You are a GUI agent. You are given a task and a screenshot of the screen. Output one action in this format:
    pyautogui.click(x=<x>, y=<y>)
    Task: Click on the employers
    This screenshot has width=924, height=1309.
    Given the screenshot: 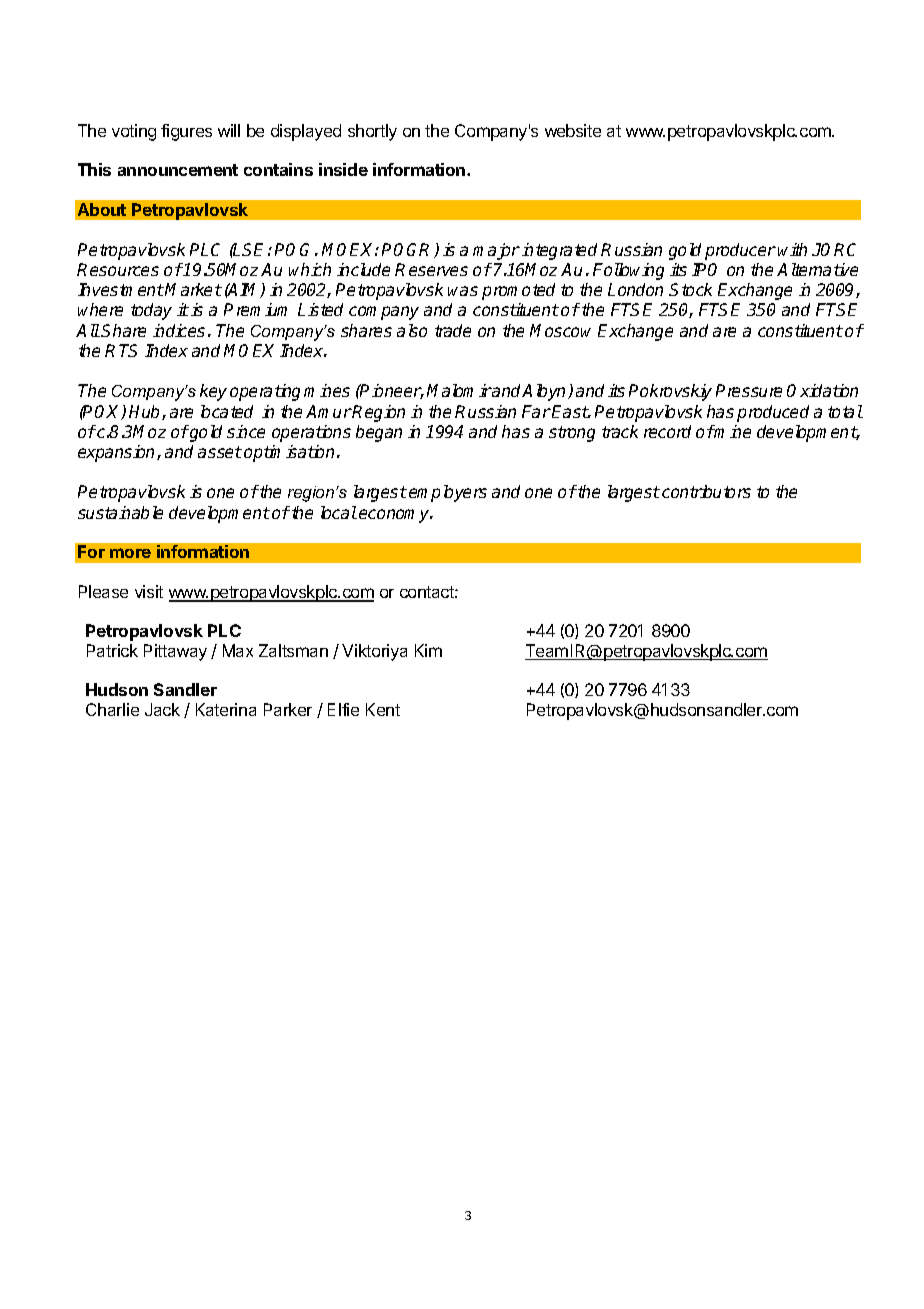 What is the action you would take?
    pyautogui.click(x=448, y=493)
